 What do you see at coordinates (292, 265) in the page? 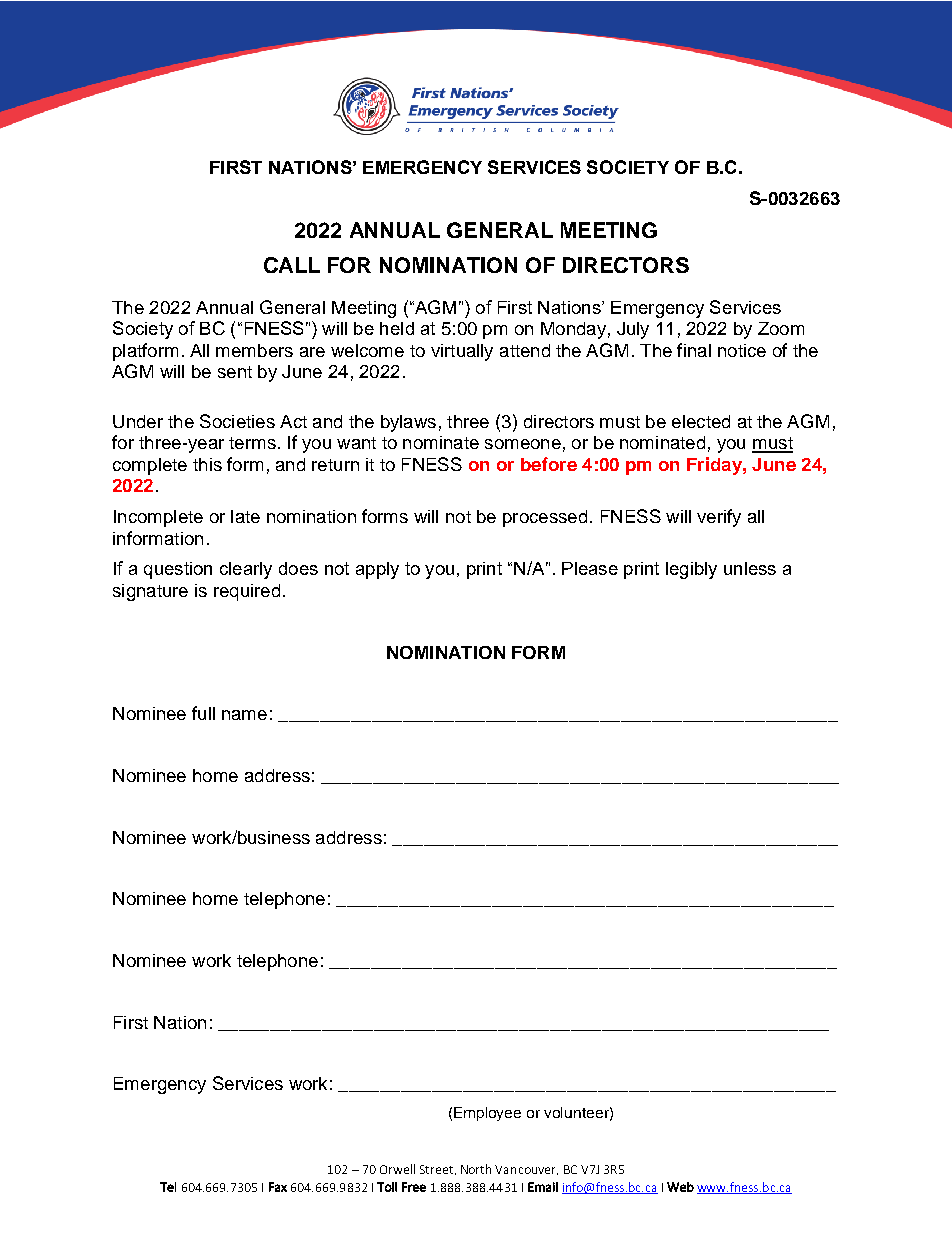
I see `CALL` at bounding box center [292, 265].
